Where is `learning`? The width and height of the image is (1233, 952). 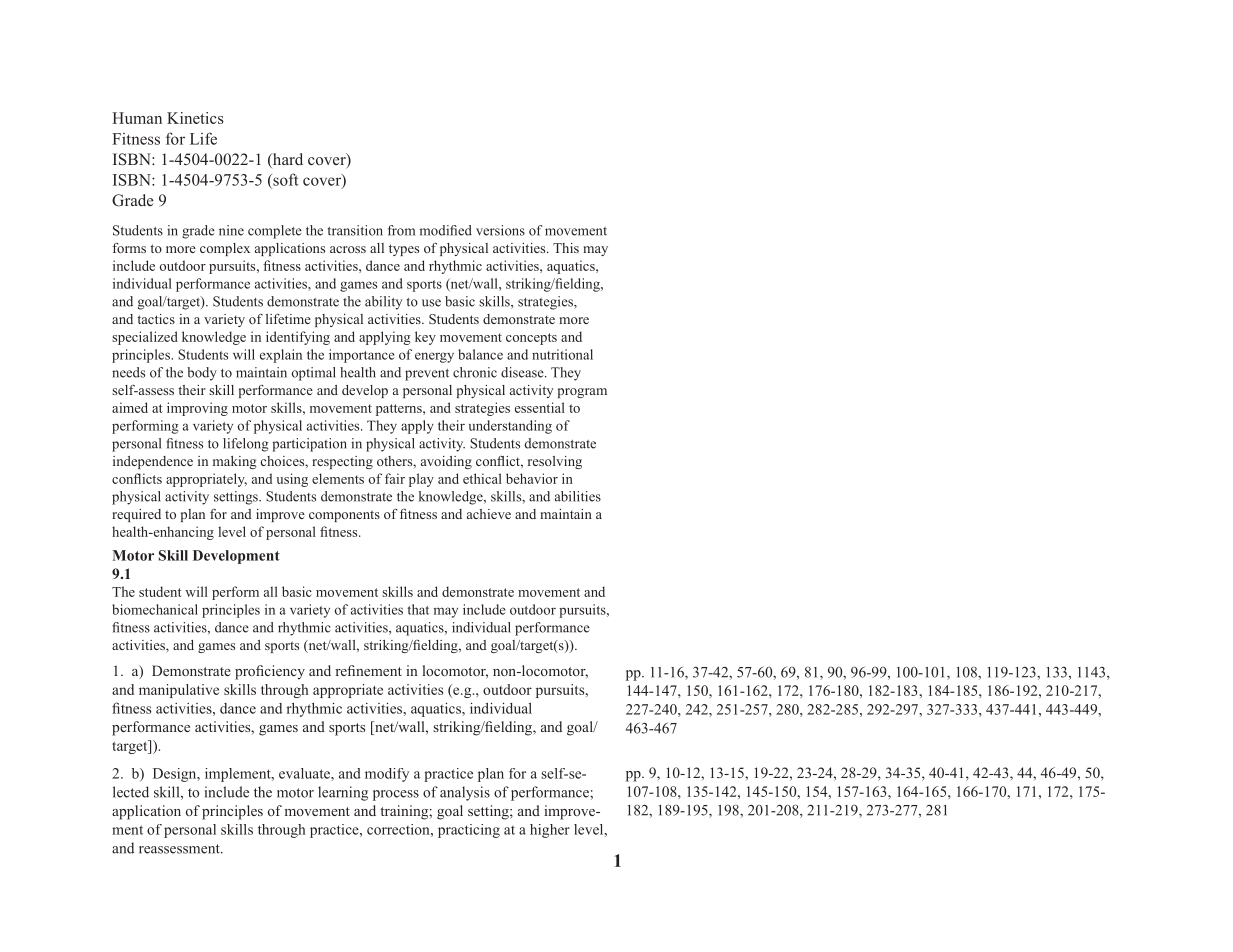 learning is located at coordinates (343, 793).
